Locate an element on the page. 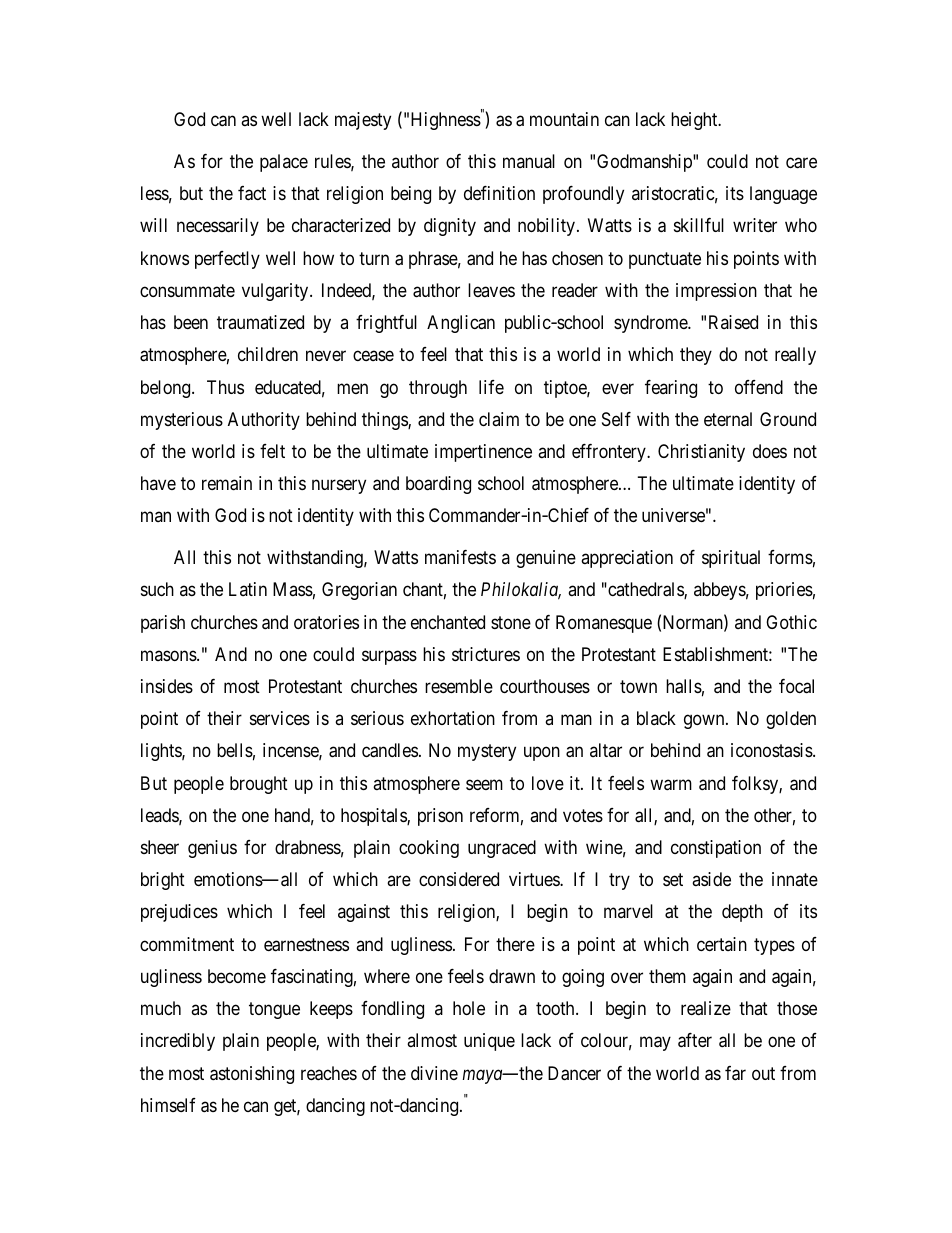  stone is located at coordinates (511, 622).
